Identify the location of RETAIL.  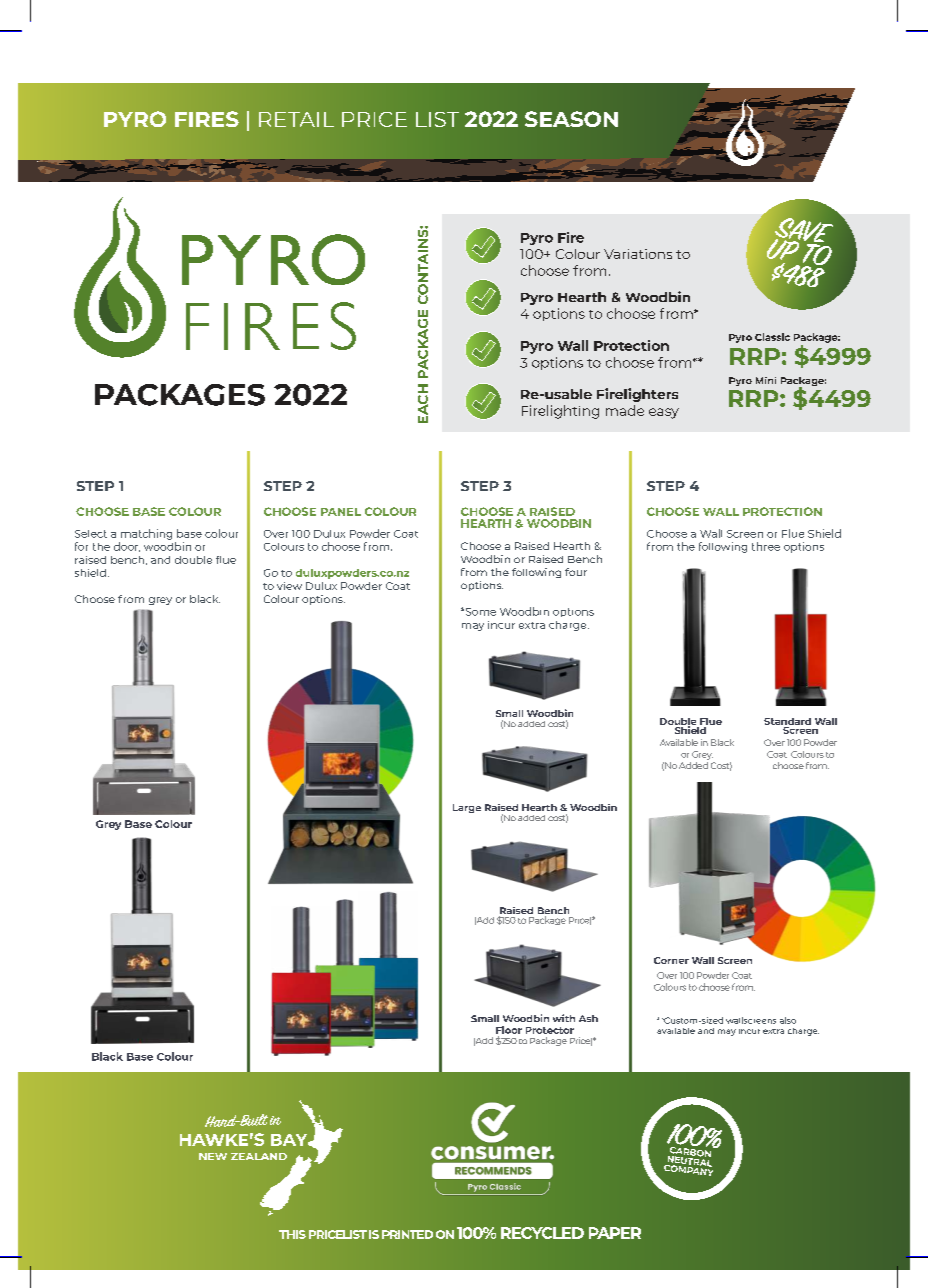
(296, 119).
